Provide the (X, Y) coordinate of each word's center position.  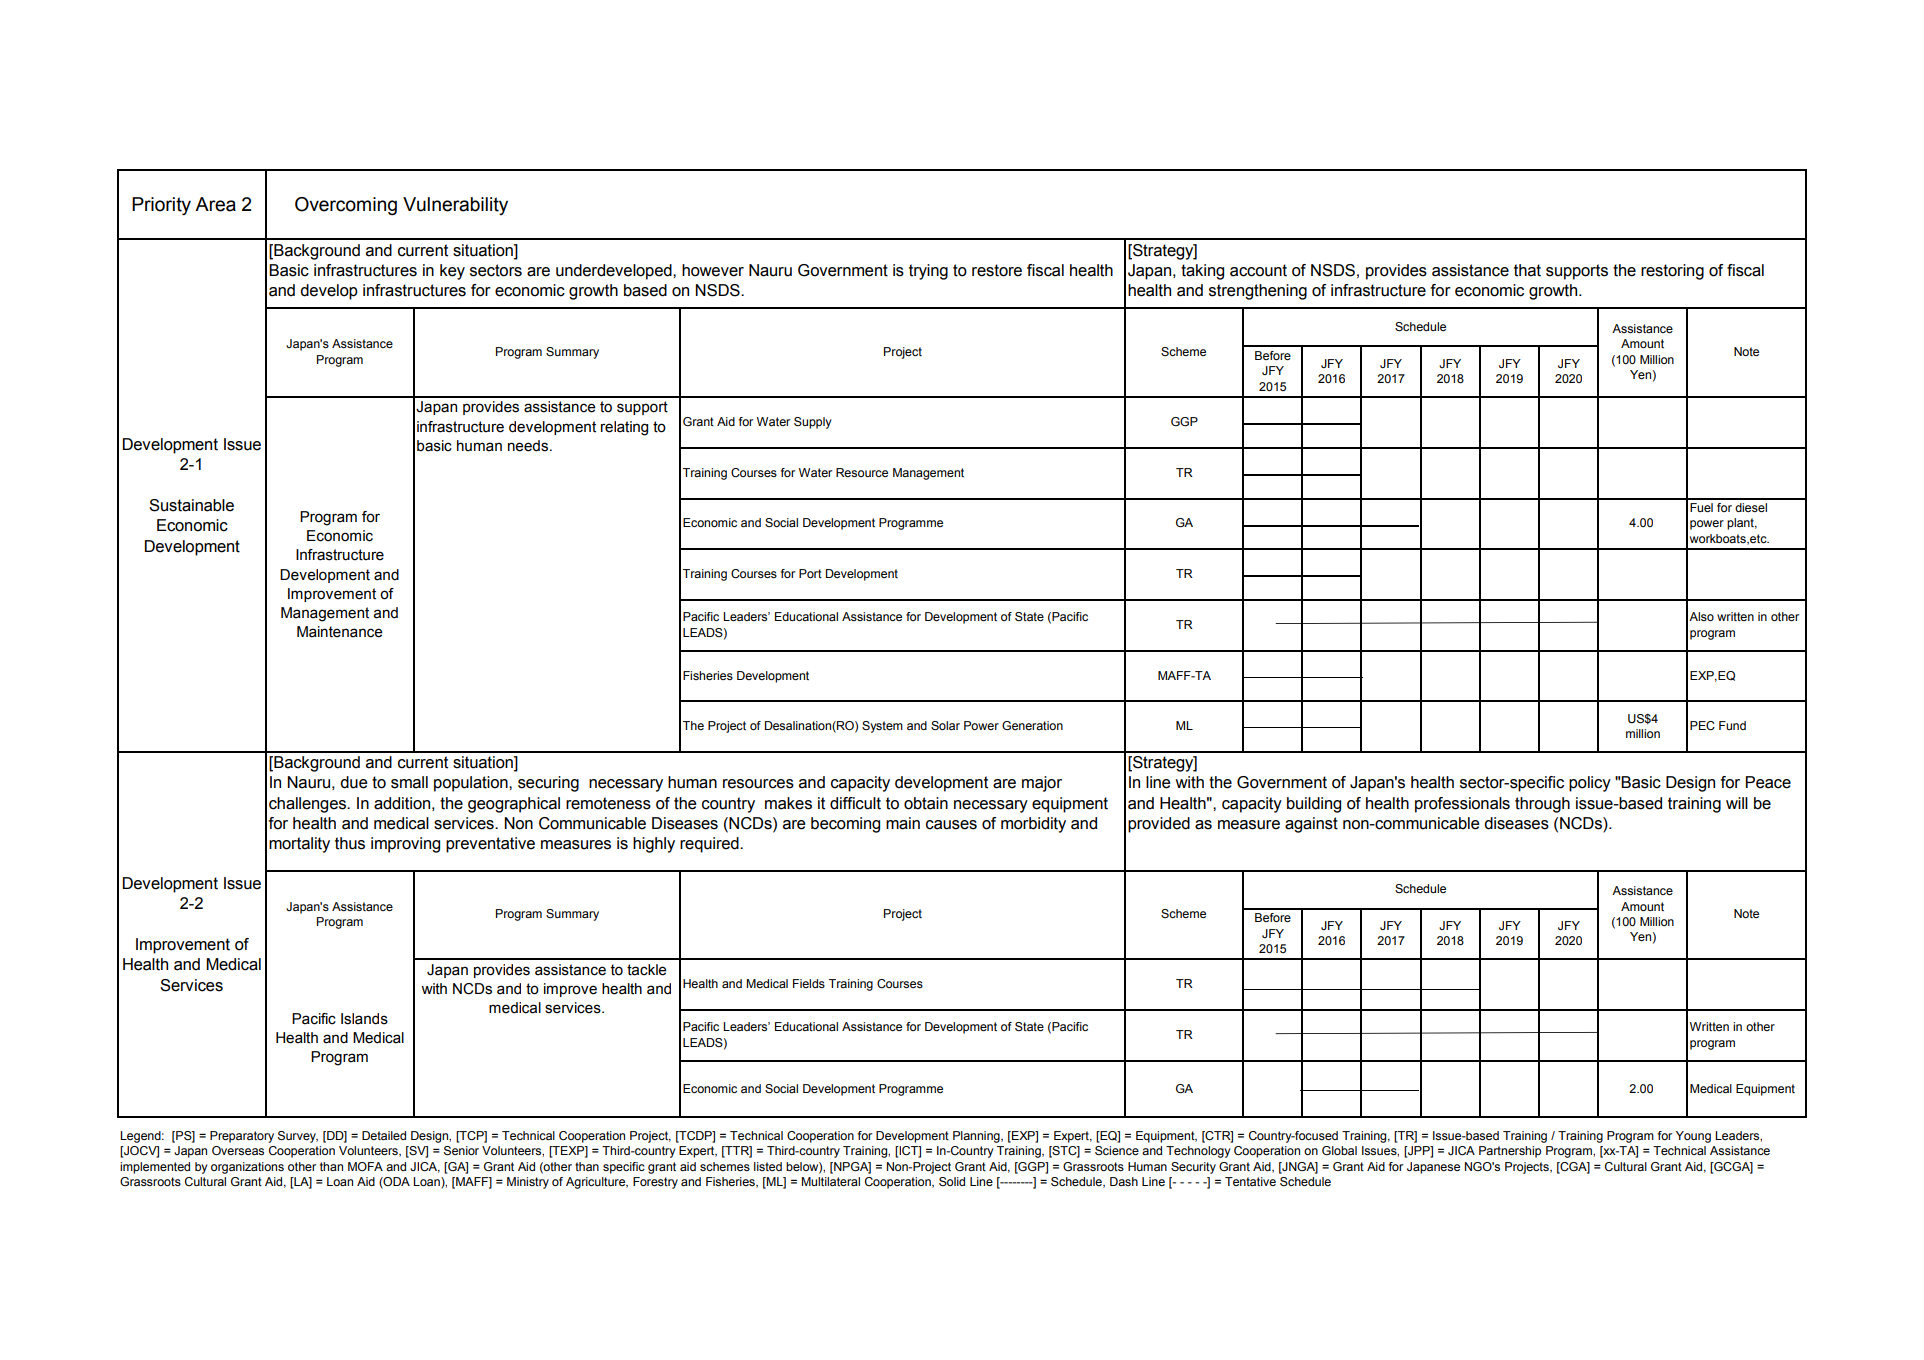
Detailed (384, 1135)
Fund (1732, 725)
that (1527, 270)
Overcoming (346, 206)
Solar (945, 725)
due (354, 782)
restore (997, 270)
